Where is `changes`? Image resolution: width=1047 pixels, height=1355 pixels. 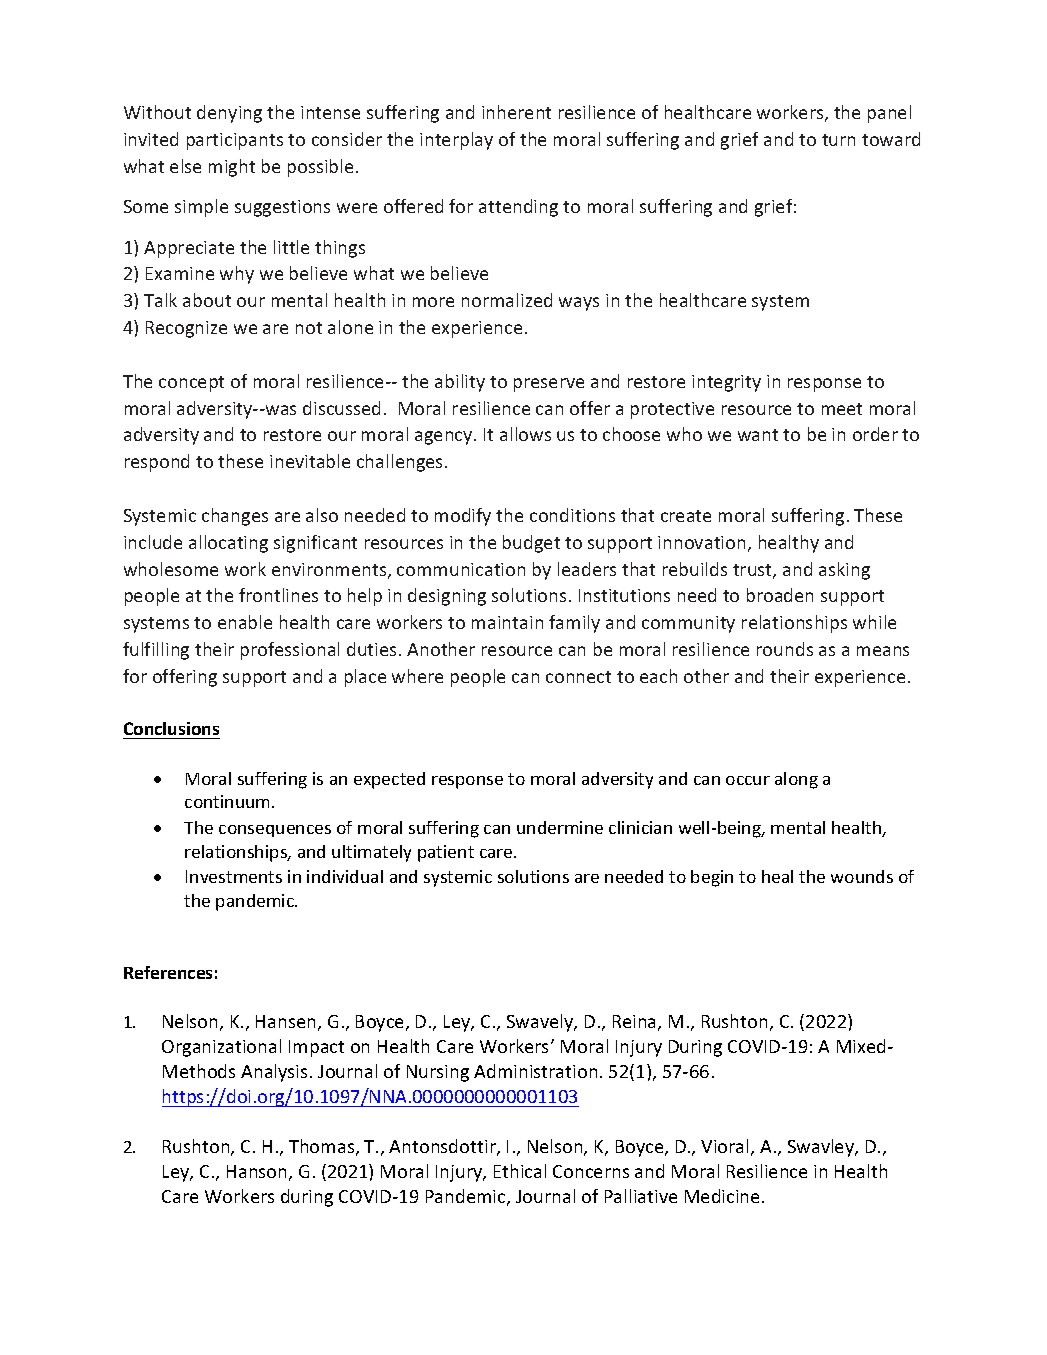 changes is located at coordinates (235, 517).
